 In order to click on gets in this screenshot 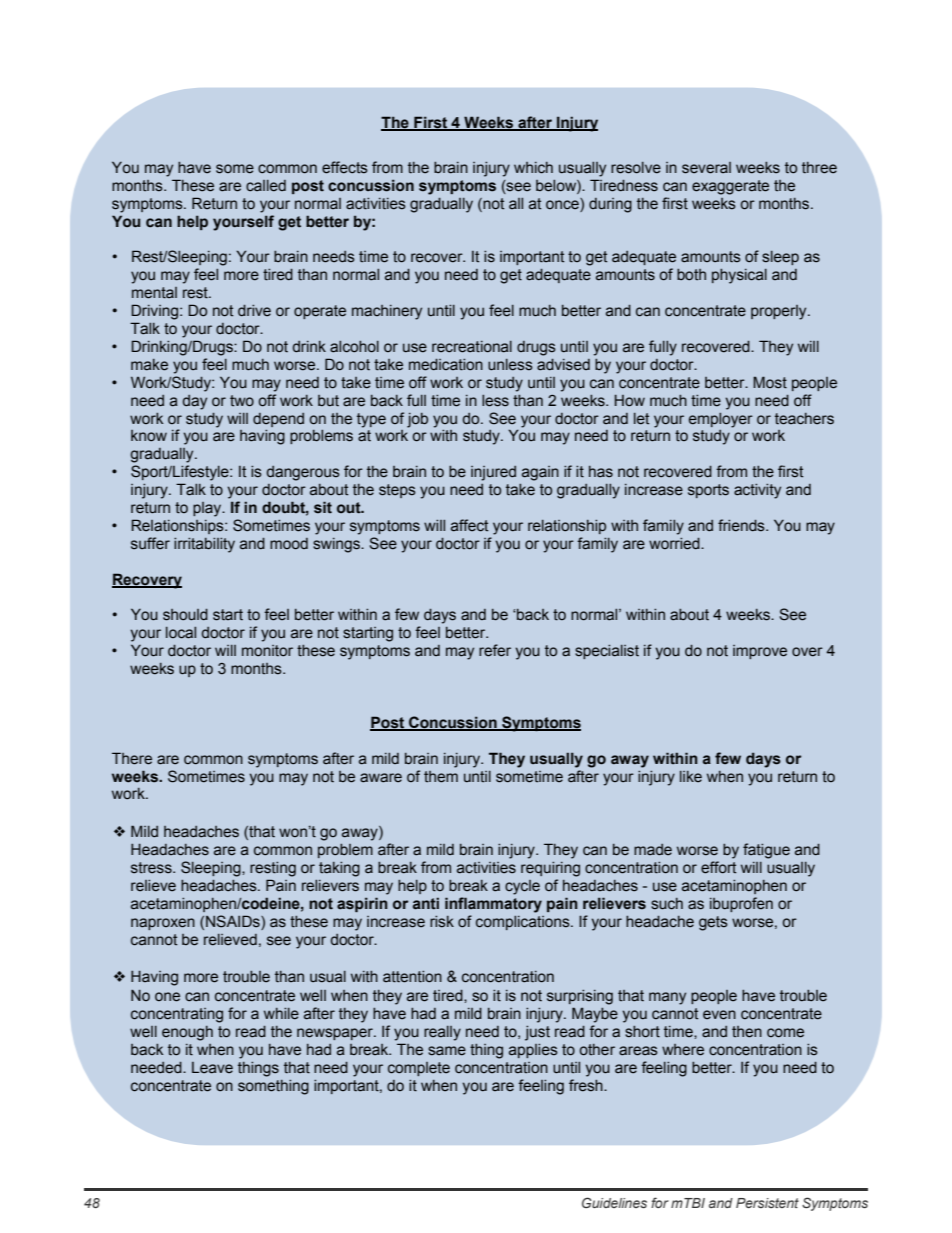, I will do `click(713, 923)`.
